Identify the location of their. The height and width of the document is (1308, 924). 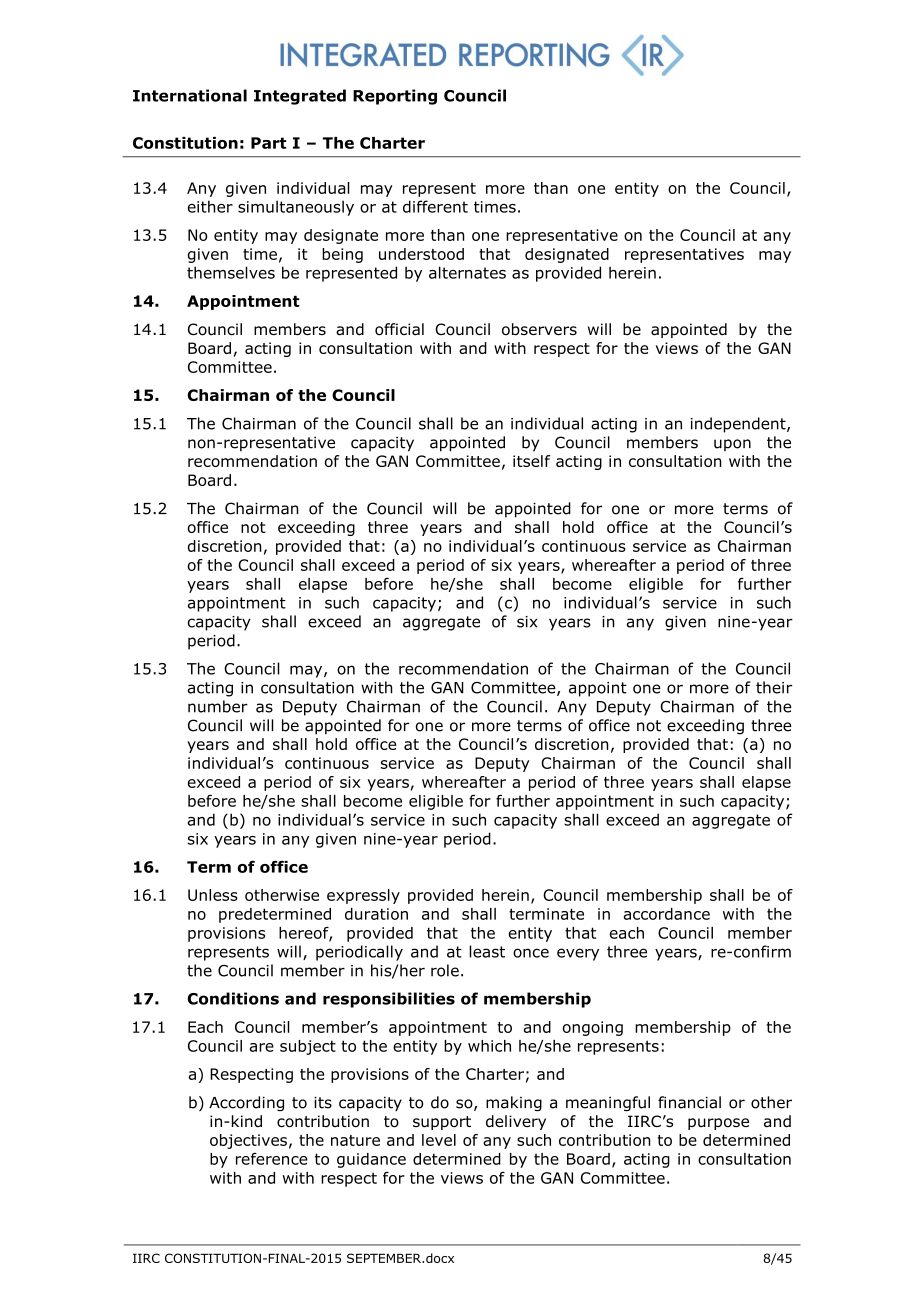
(774, 687).
